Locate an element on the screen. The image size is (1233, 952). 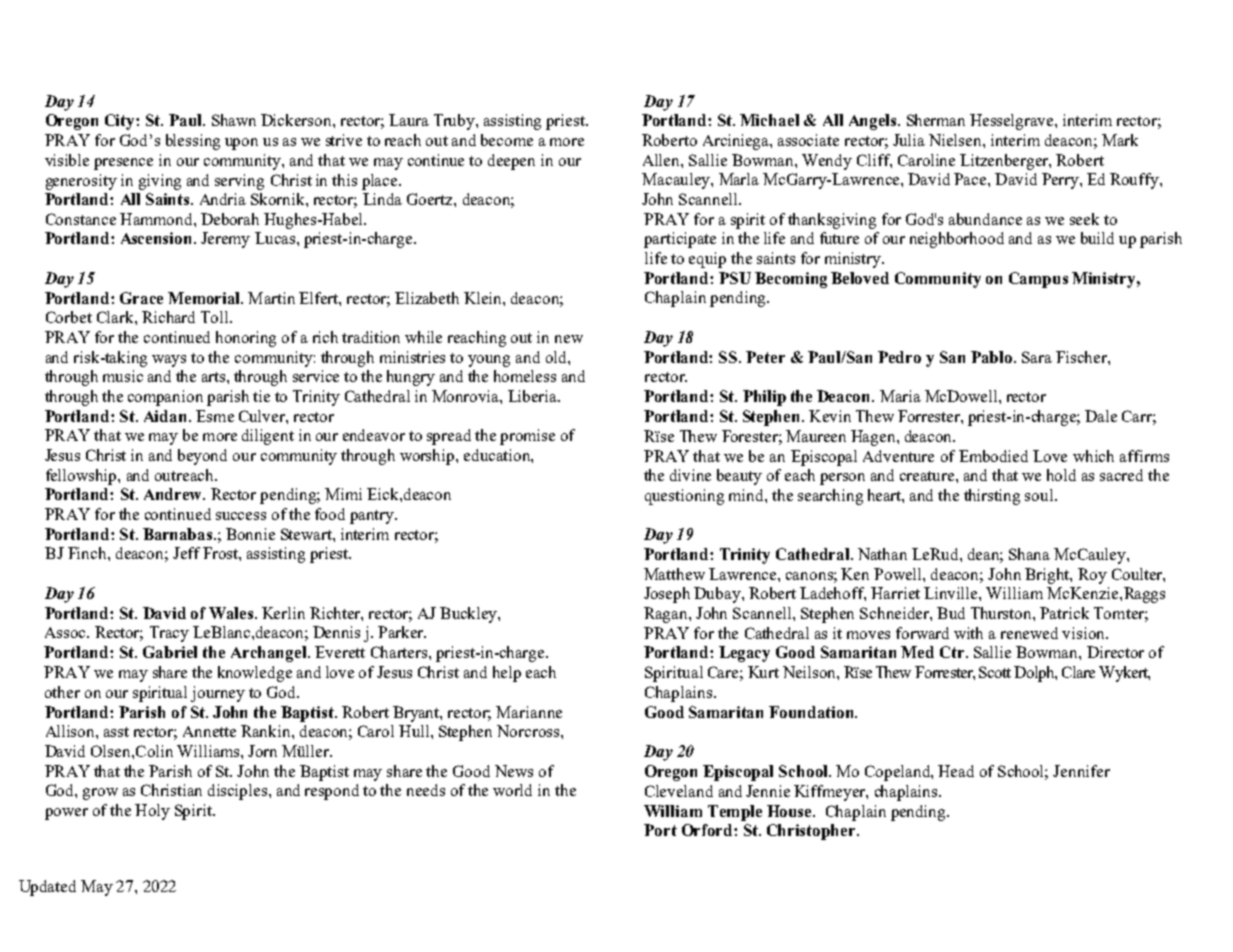
Toll is located at coordinates (216, 317).
